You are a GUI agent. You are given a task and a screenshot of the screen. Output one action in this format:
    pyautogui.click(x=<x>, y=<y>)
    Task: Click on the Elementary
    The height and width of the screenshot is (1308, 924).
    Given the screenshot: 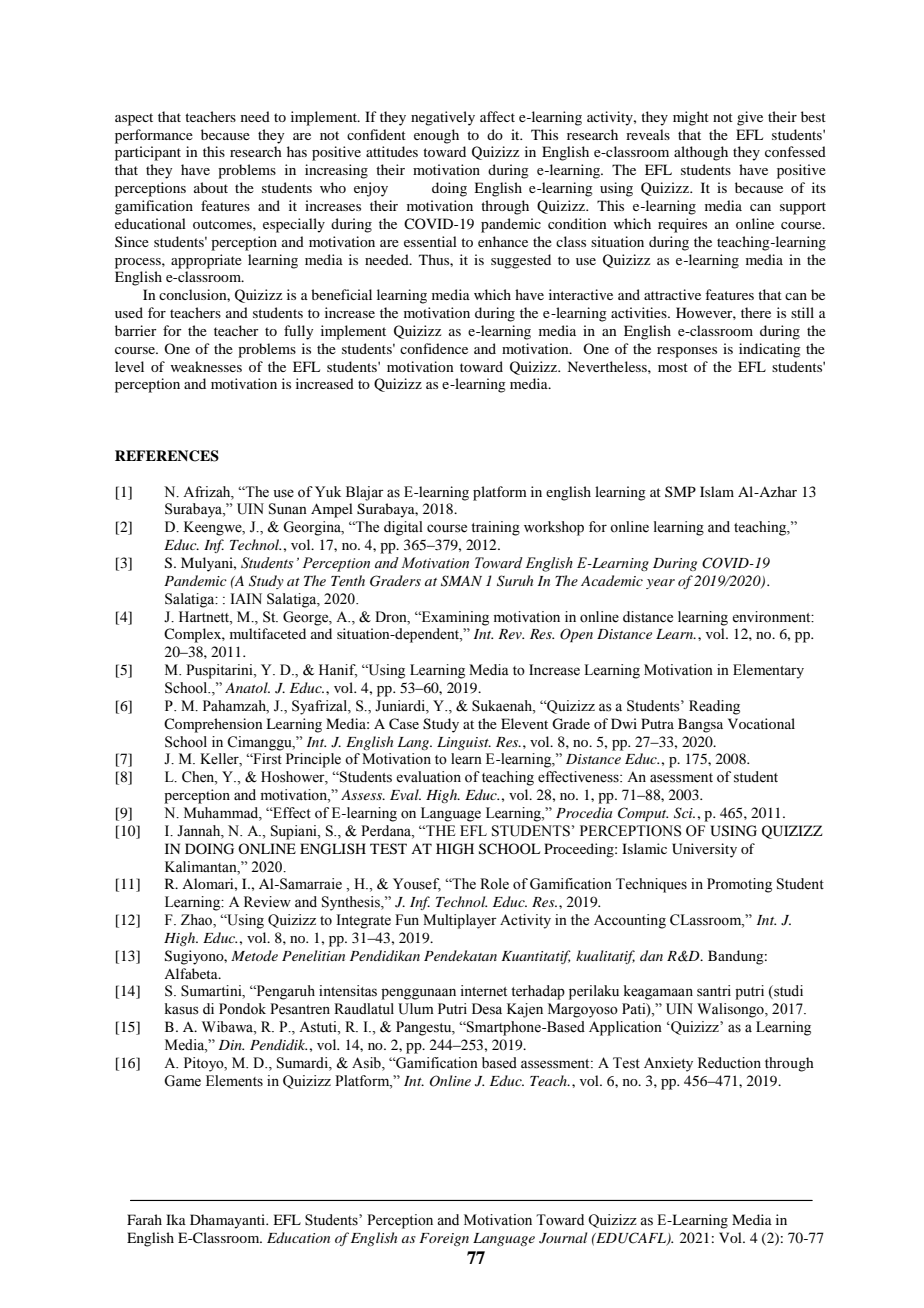 What is the action you would take?
    pyautogui.click(x=768, y=671)
